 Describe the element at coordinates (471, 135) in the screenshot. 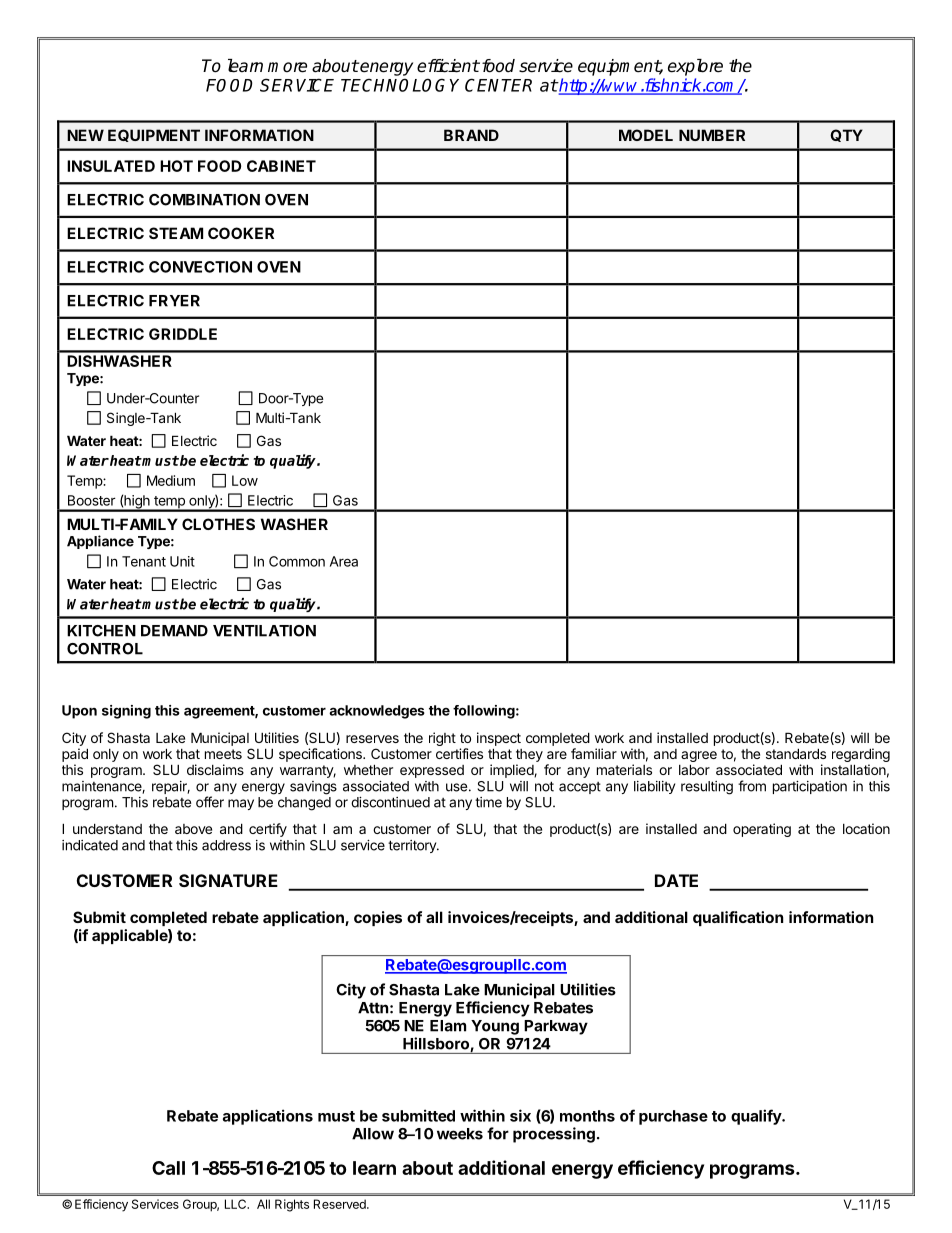

I see `BRAND` at that location.
